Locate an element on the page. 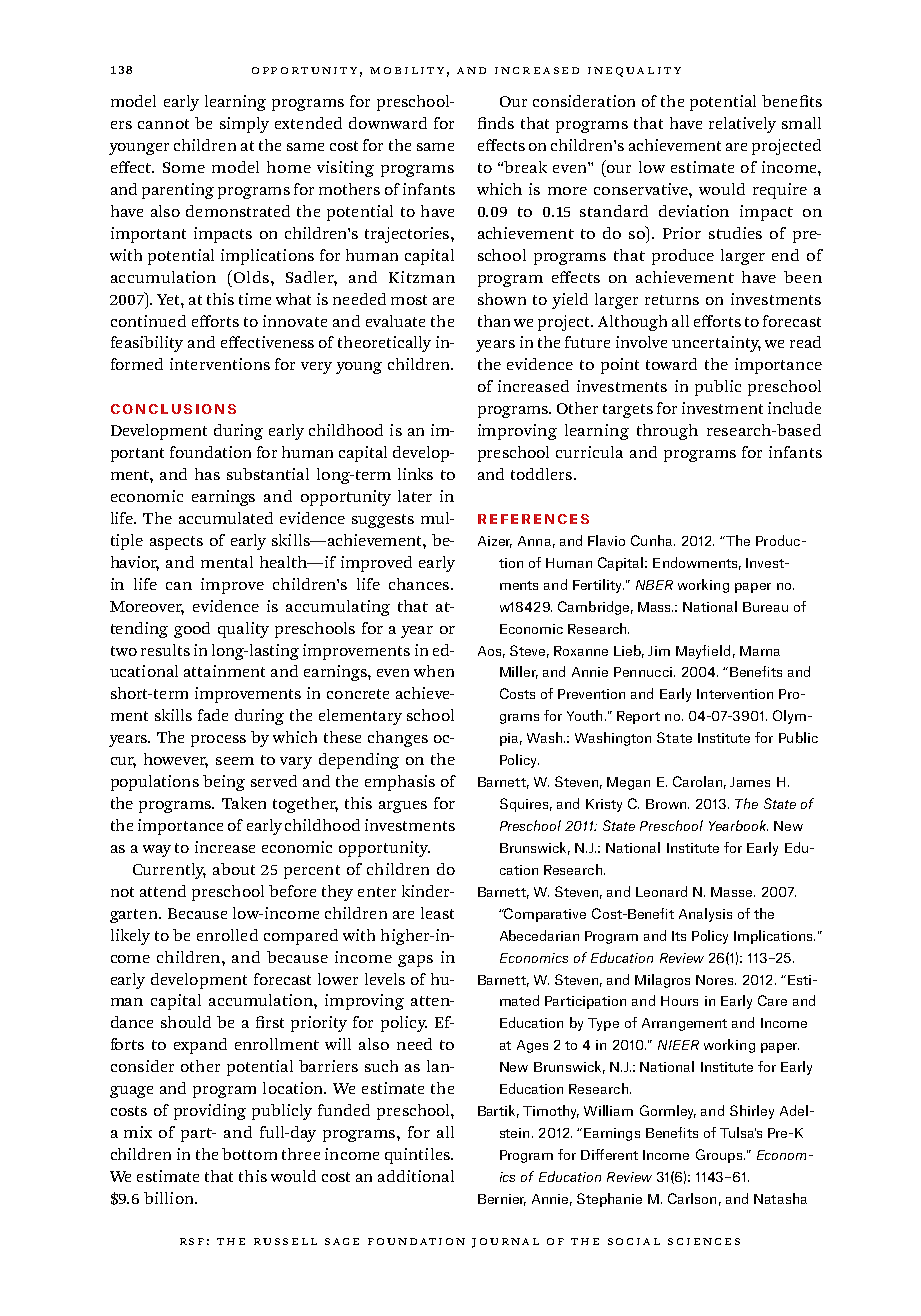  Mayfield is located at coordinates (703, 652).
